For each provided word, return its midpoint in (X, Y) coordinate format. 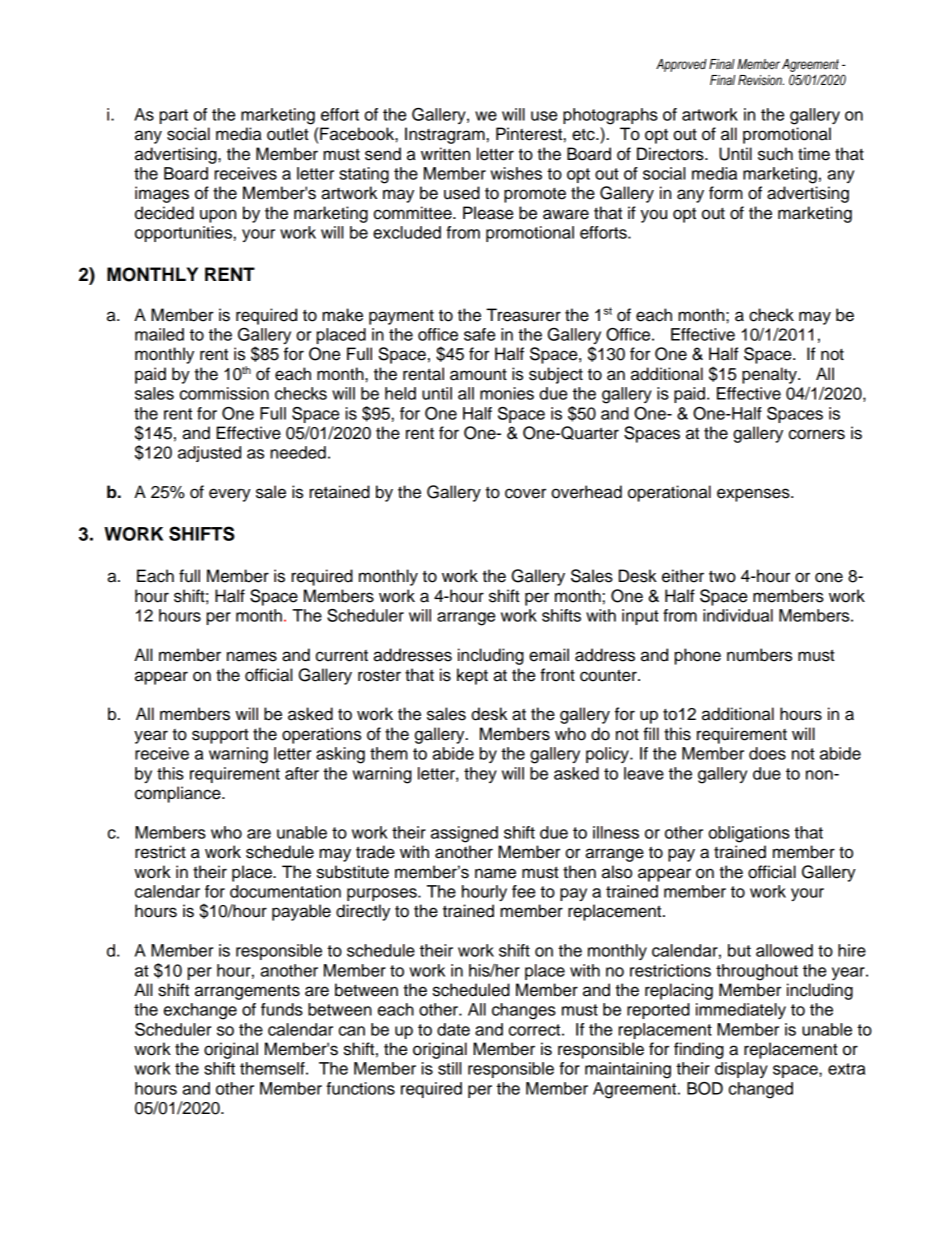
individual (738, 615)
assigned (464, 834)
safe (479, 334)
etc (584, 135)
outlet (288, 134)
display (741, 1070)
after (302, 773)
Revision (761, 80)
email (549, 655)
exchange (200, 1011)
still (449, 1068)
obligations (749, 834)
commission (224, 393)
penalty (770, 375)
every (230, 495)
